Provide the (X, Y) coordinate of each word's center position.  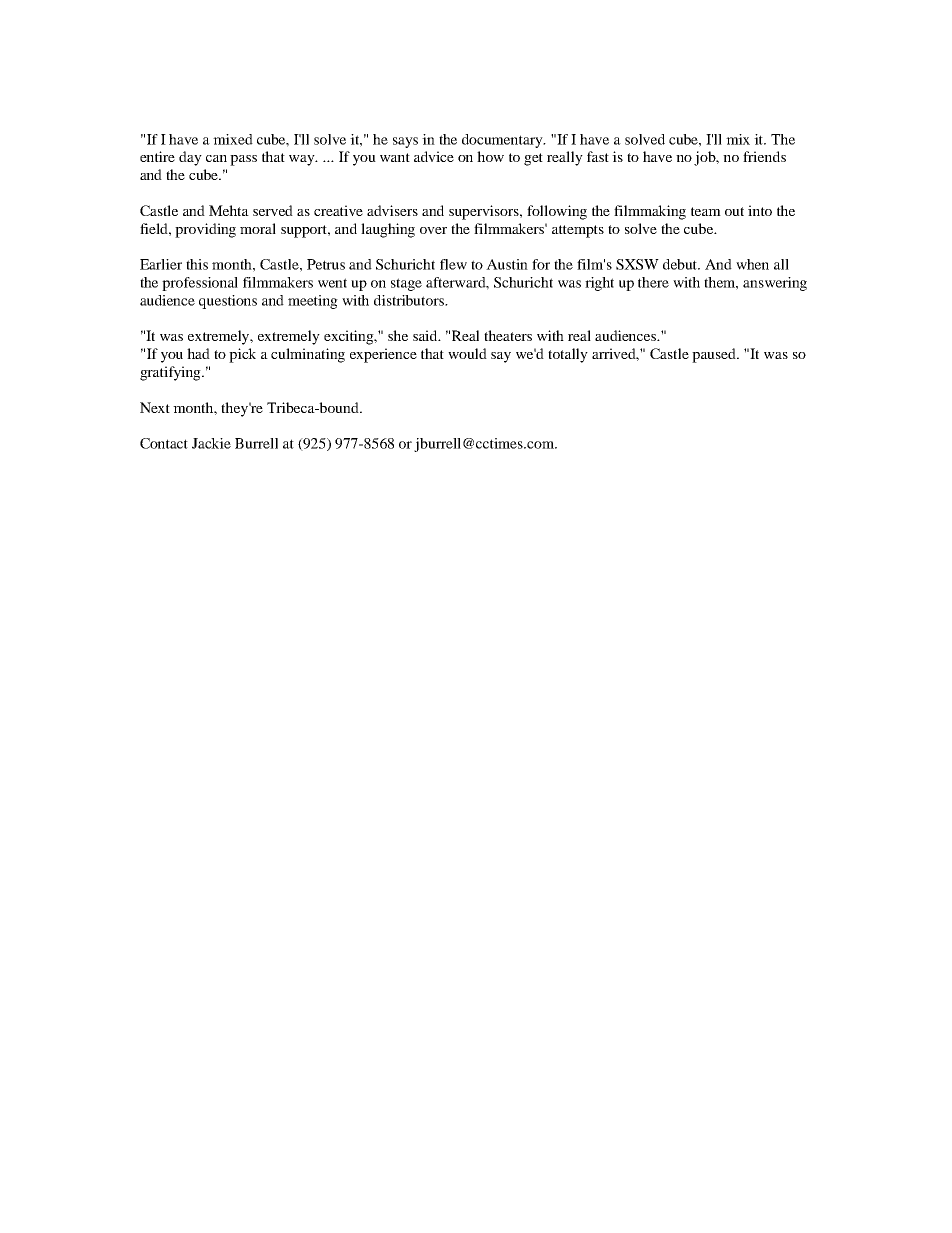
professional (200, 284)
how (490, 156)
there (653, 282)
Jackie (211, 443)
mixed (233, 139)
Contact (164, 443)
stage (406, 284)
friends (764, 156)
